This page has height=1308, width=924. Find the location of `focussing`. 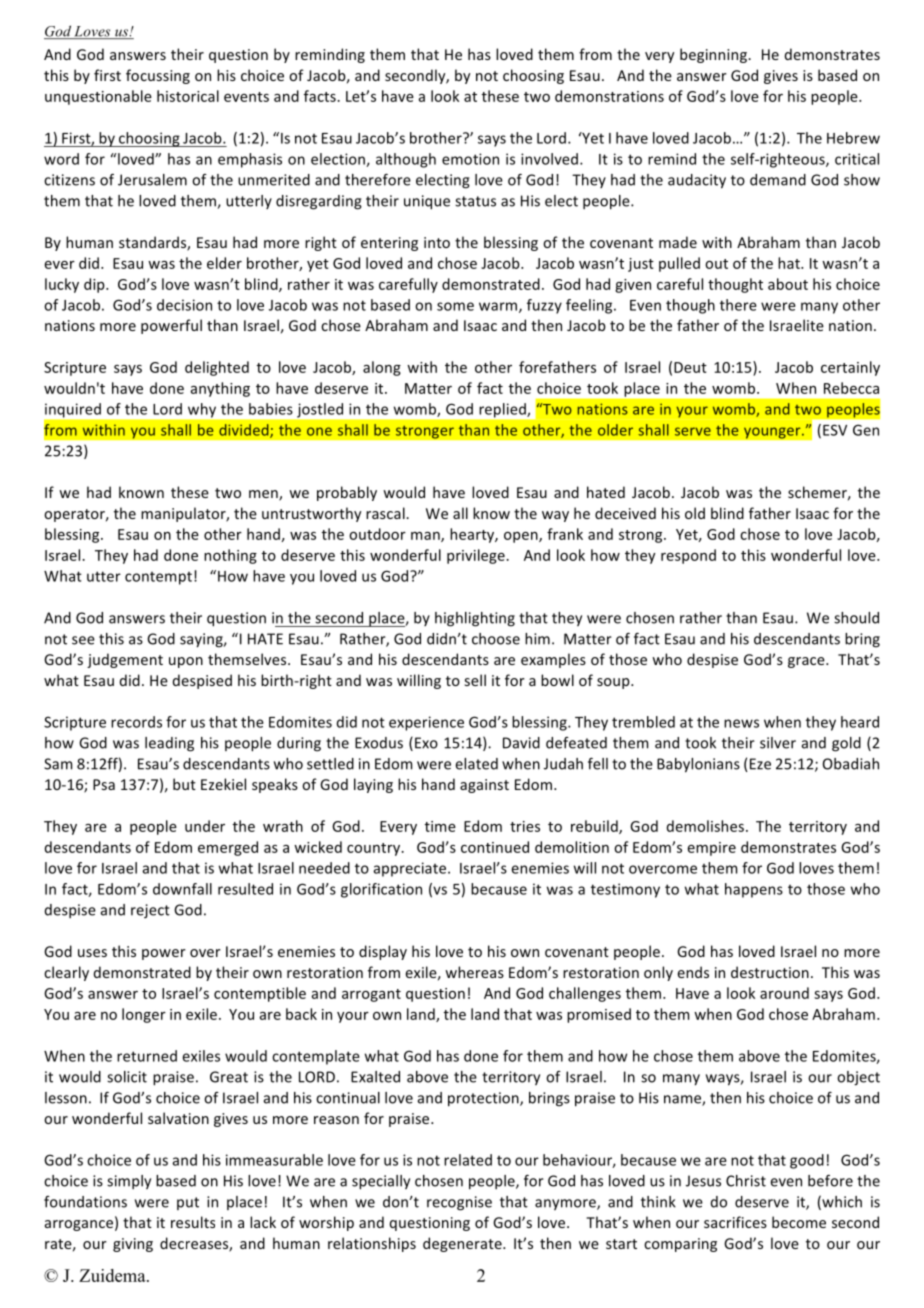

focussing is located at coordinates (158, 76).
